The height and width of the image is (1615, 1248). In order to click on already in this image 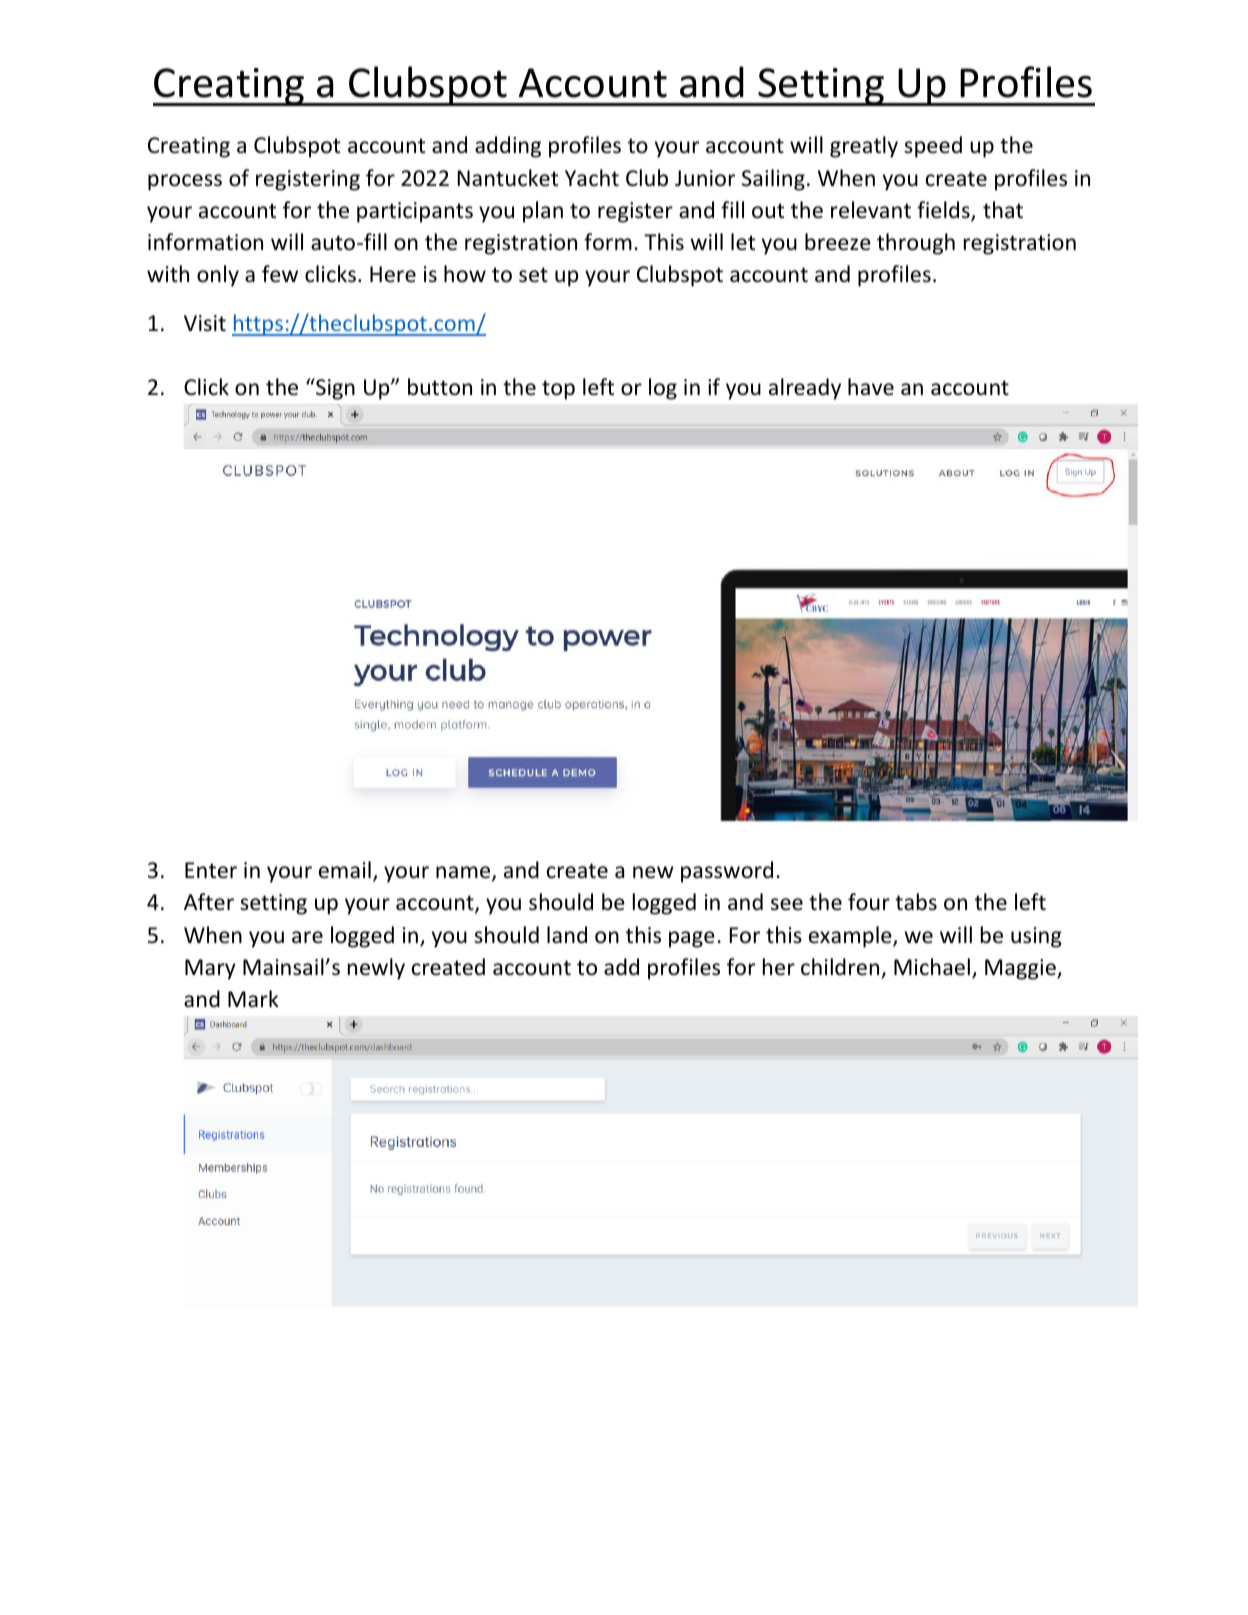, I will do `click(805, 389)`.
